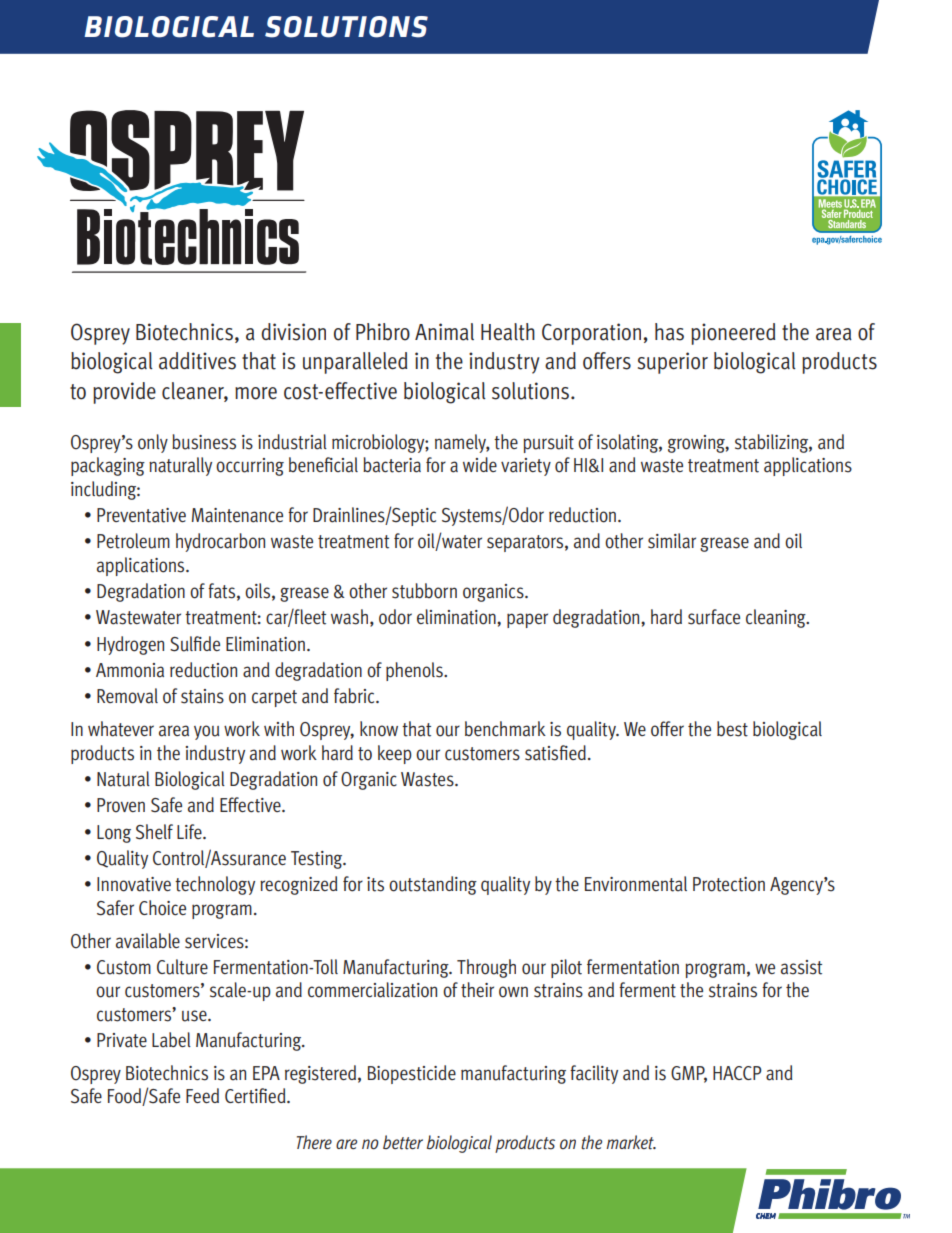 This image has width=952, height=1233. What do you see at coordinates (197, 361) in the image?
I see `additives` at bounding box center [197, 361].
